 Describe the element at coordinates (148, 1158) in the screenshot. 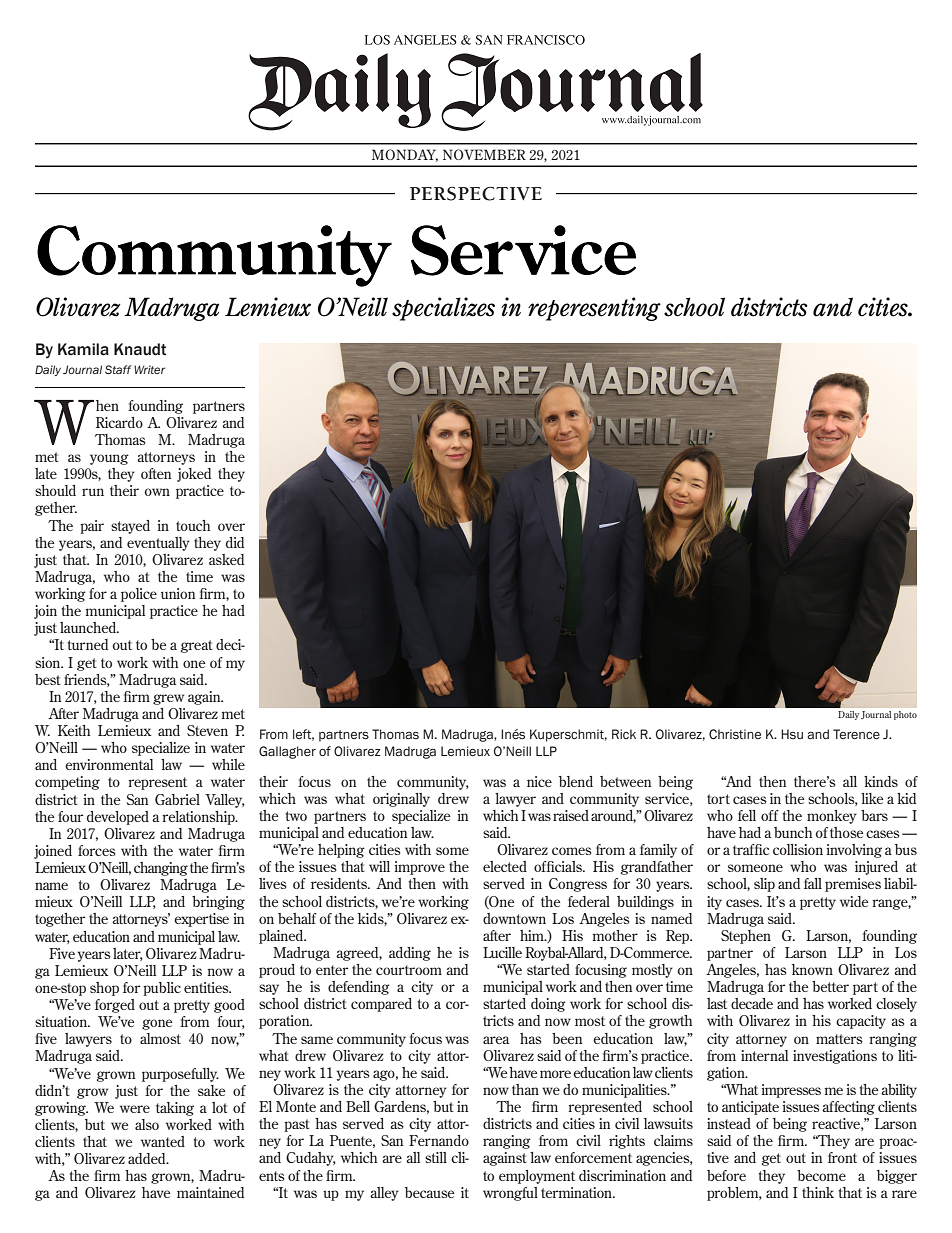

I see `added` at that location.
